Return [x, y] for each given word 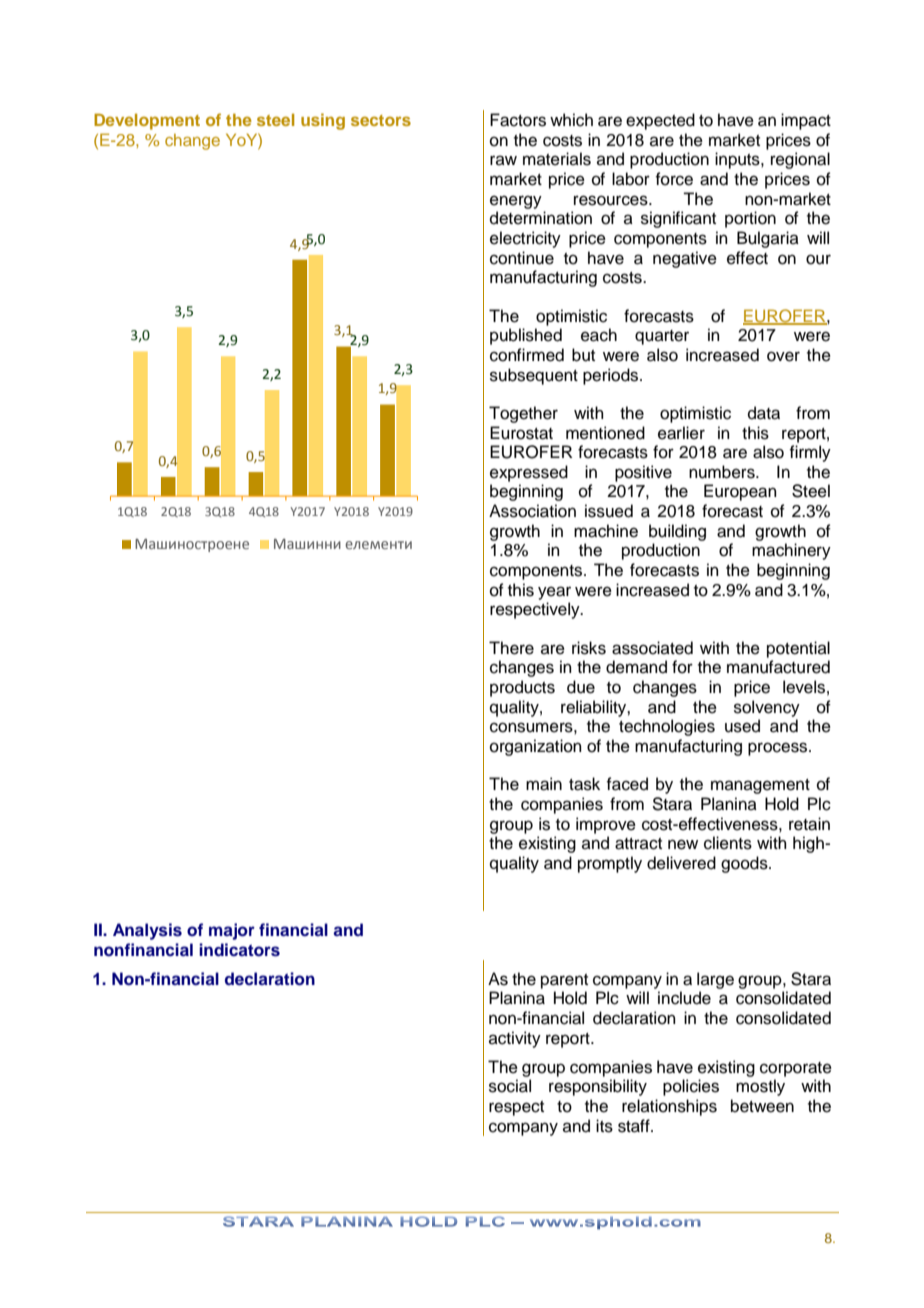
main [544, 784]
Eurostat [521, 433]
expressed [529, 473]
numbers [723, 472]
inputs [738, 160]
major [232, 931]
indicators [239, 950]
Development [147, 121]
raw [503, 160]
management [760, 786]
